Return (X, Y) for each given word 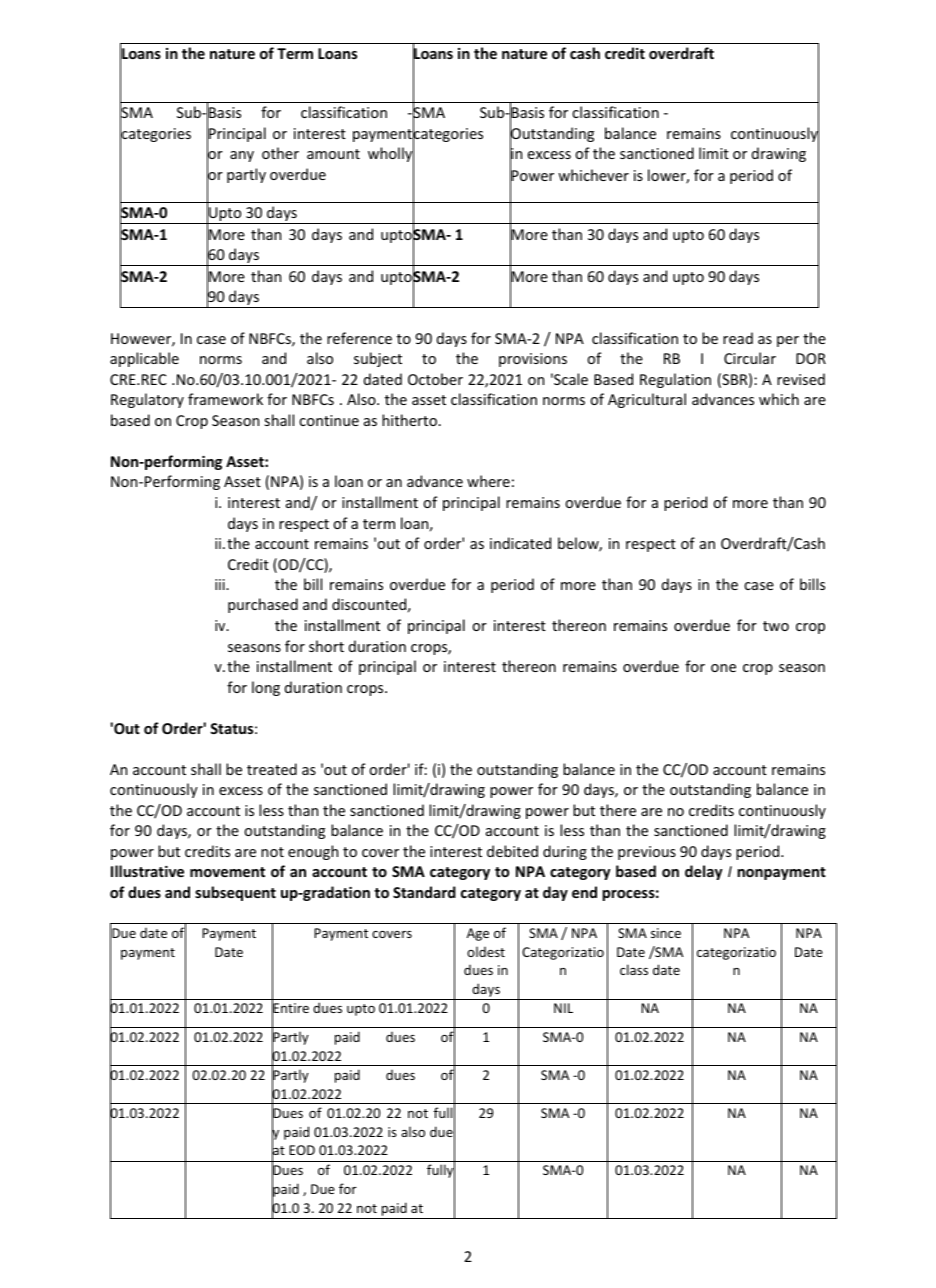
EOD (302, 1150)
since (666, 933)
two (776, 626)
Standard (424, 892)
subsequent (235, 893)
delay (704, 872)
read (738, 338)
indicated (520, 543)
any (242, 156)
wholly (391, 155)
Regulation (675, 380)
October (435, 379)
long (266, 688)
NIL (563, 1008)
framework (225, 399)
